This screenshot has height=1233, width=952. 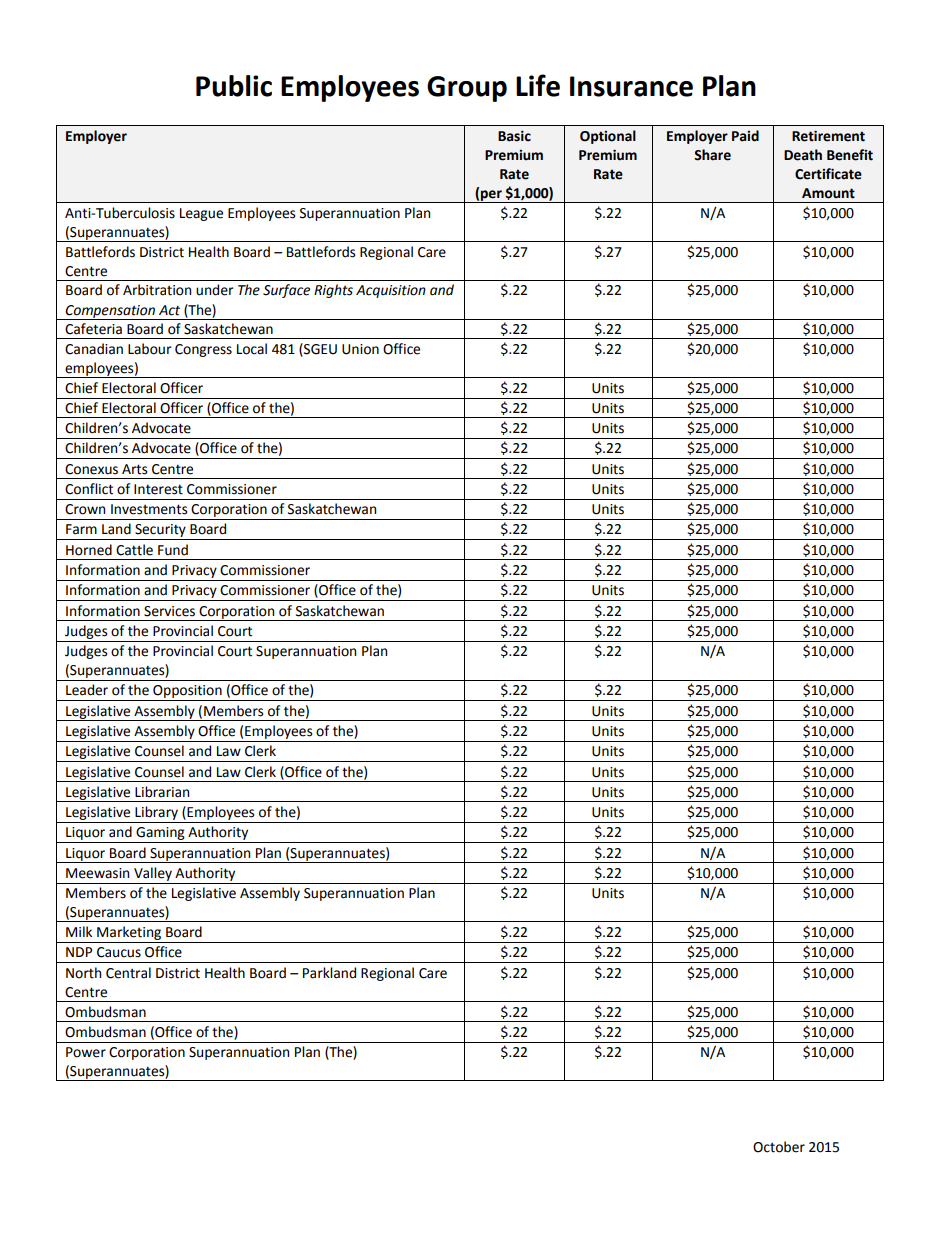 I want to click on Acquisition, so click(x=391, y=291).
